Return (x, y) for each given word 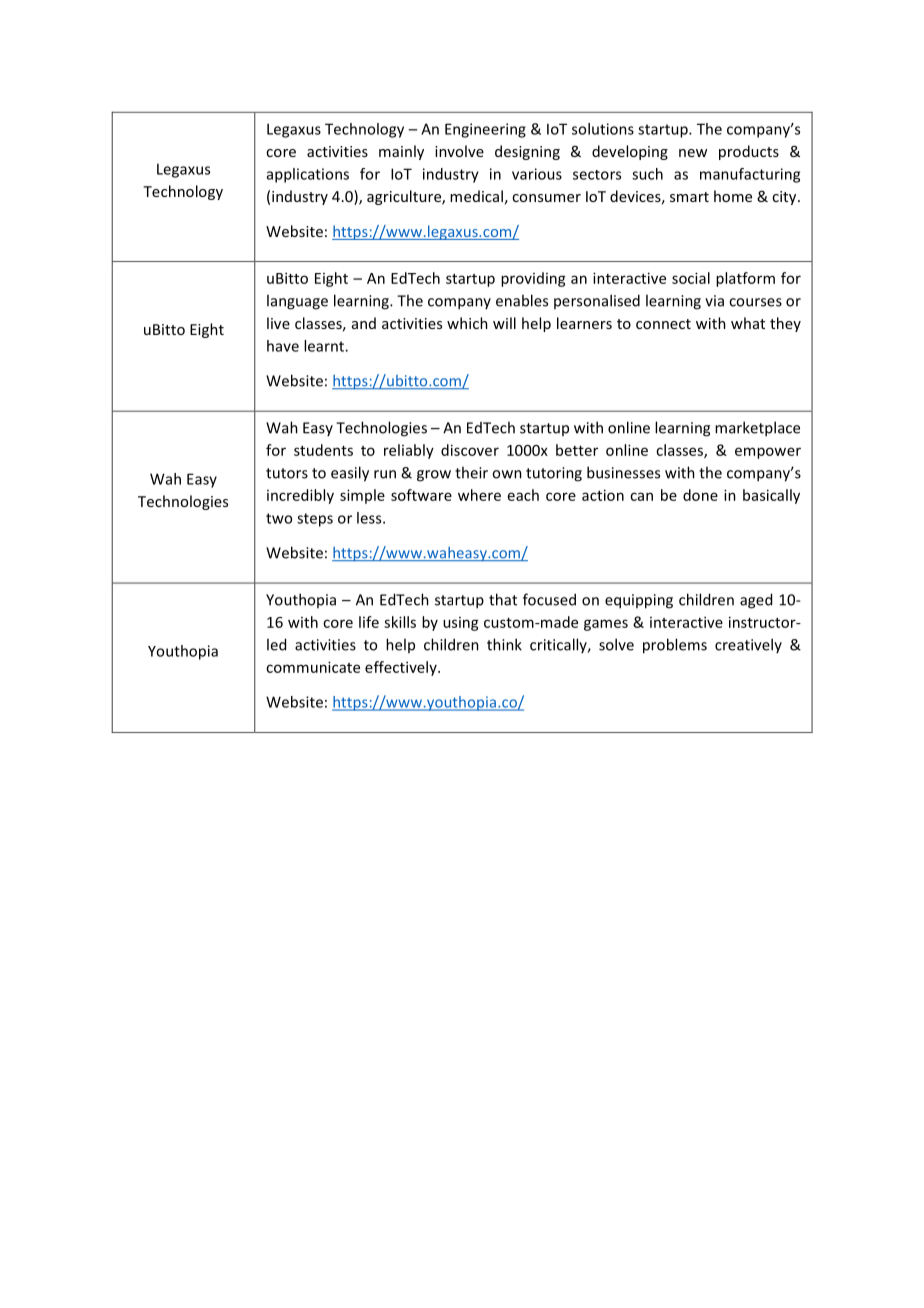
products (749, 152)
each (523, 495)
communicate (313, 667)
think (504, 644)
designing (527, 152)
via (714, 301)
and (364, 323)
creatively (748, 645)
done (700, 495)
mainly (401, 152)
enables (522, 300)
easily (350, 474)
